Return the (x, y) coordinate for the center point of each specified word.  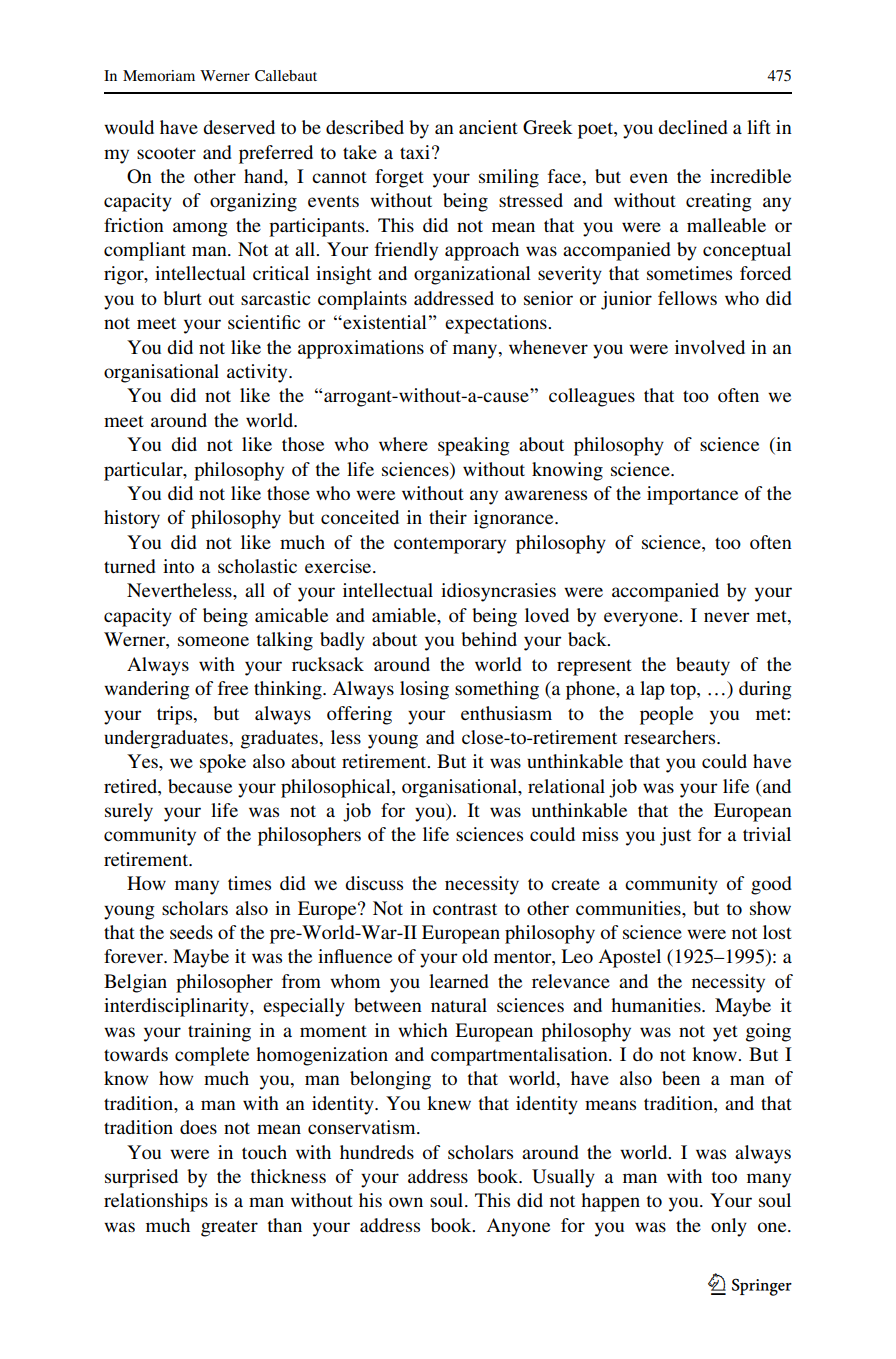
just (675, 836)
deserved (239, 127)
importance (692, 495)
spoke (223, 763)
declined (693, 127)
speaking (474, 446)
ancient (488, 127)
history (132, 519)
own (406, 1202)
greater (229, 1228)
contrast (465, 909)
